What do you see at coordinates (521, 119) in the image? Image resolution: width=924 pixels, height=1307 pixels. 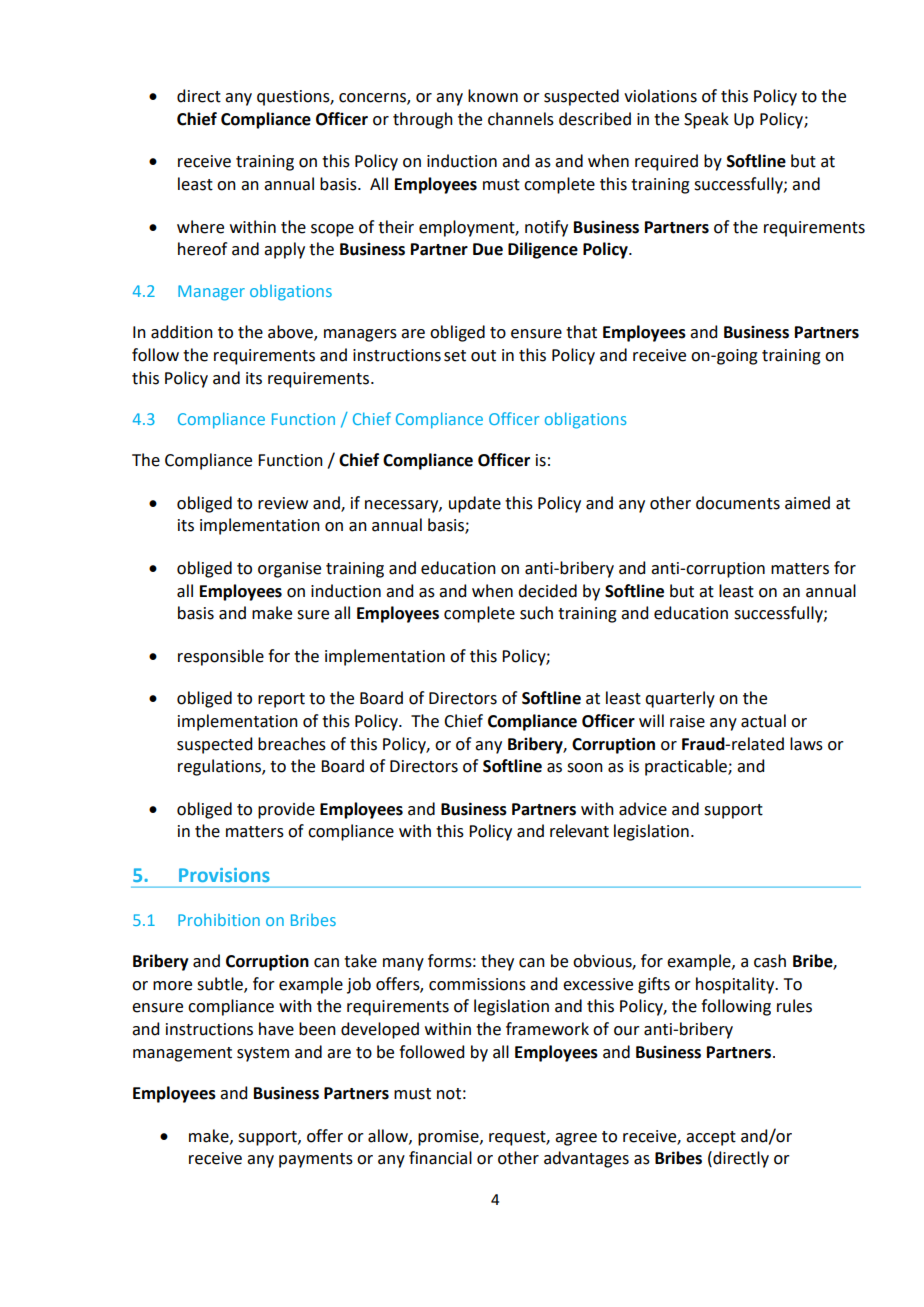 I see `channels` at bounding box center [521, 119].
